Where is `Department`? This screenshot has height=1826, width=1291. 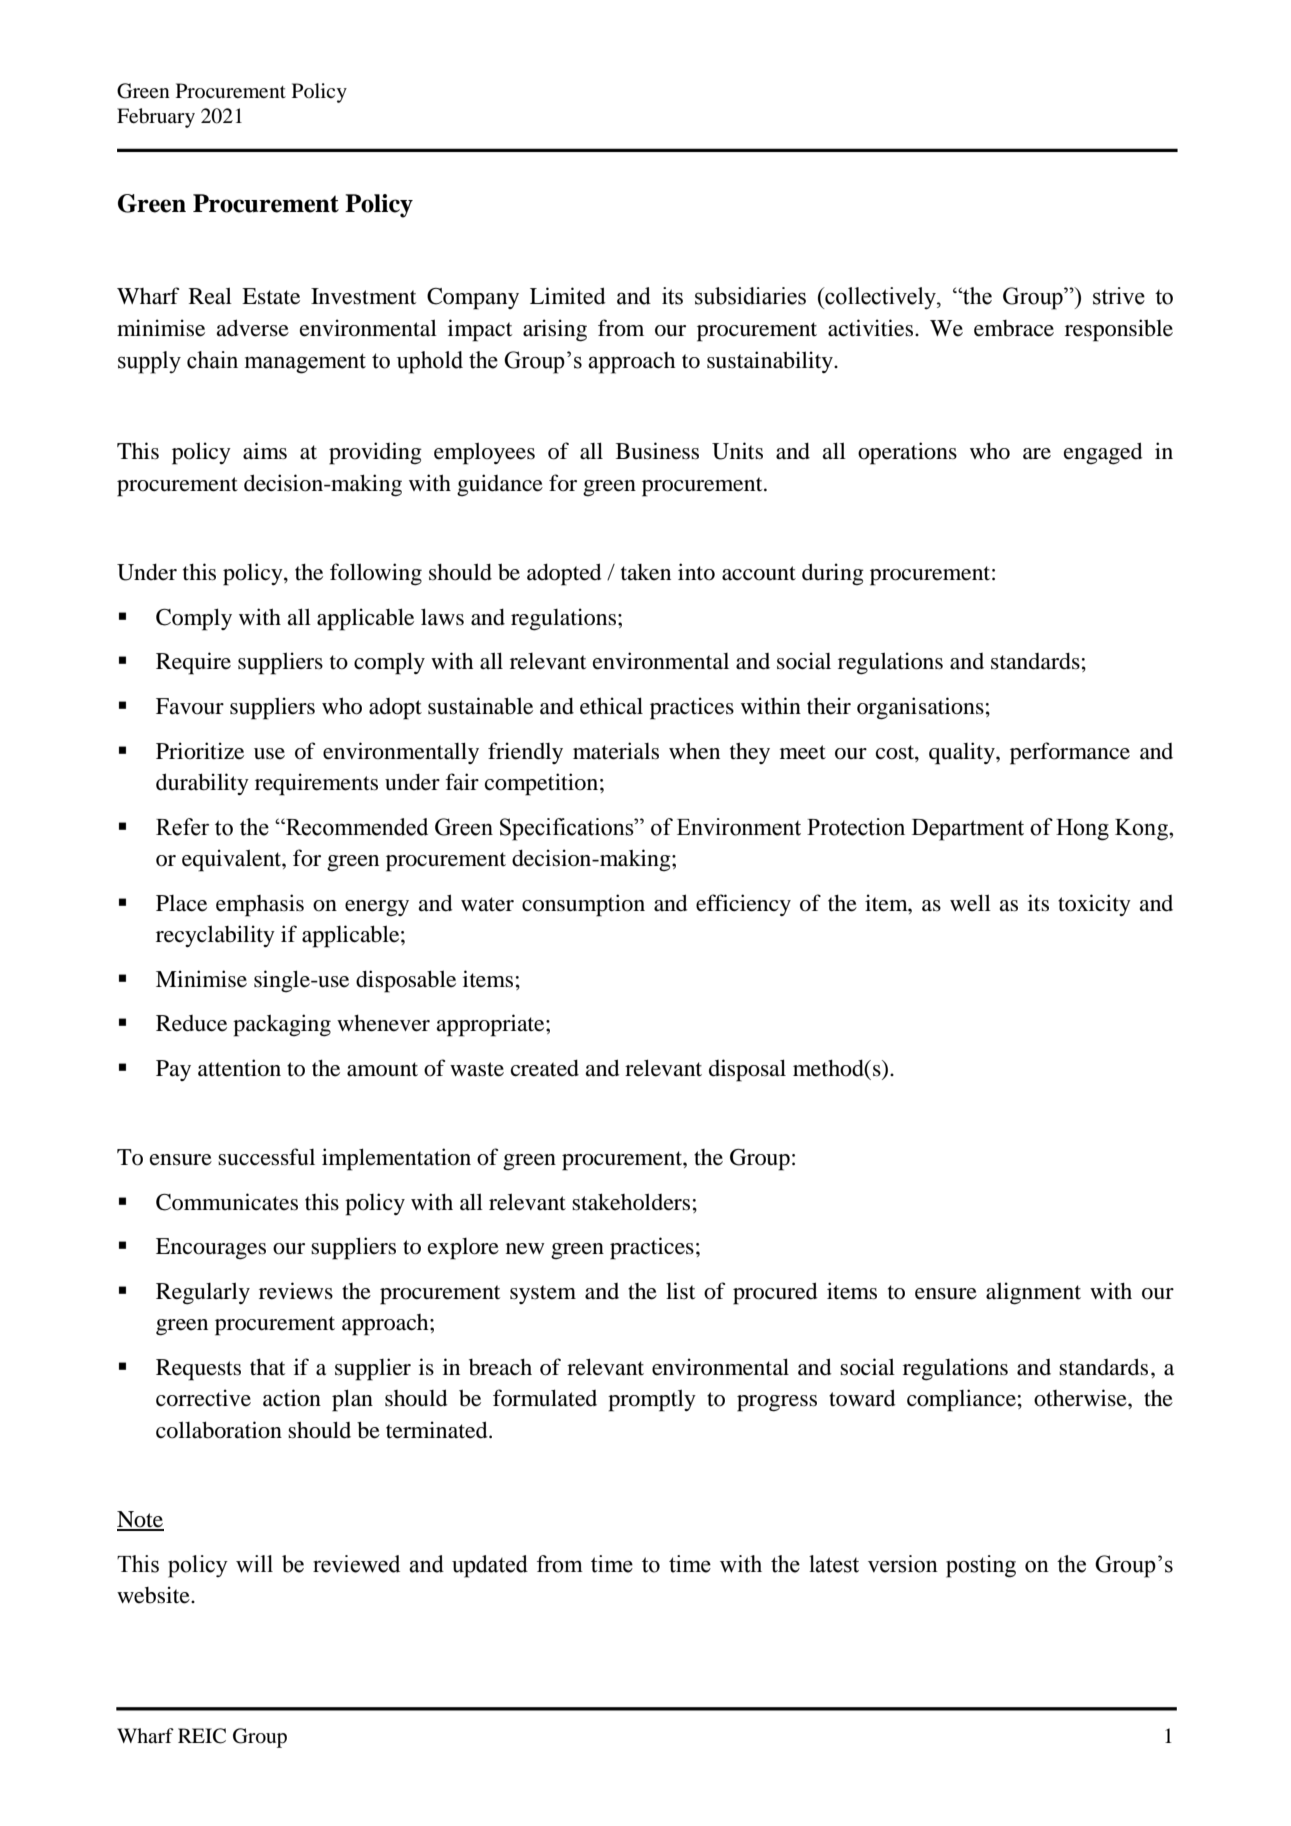
Department is located at coordinates (968, 830).
